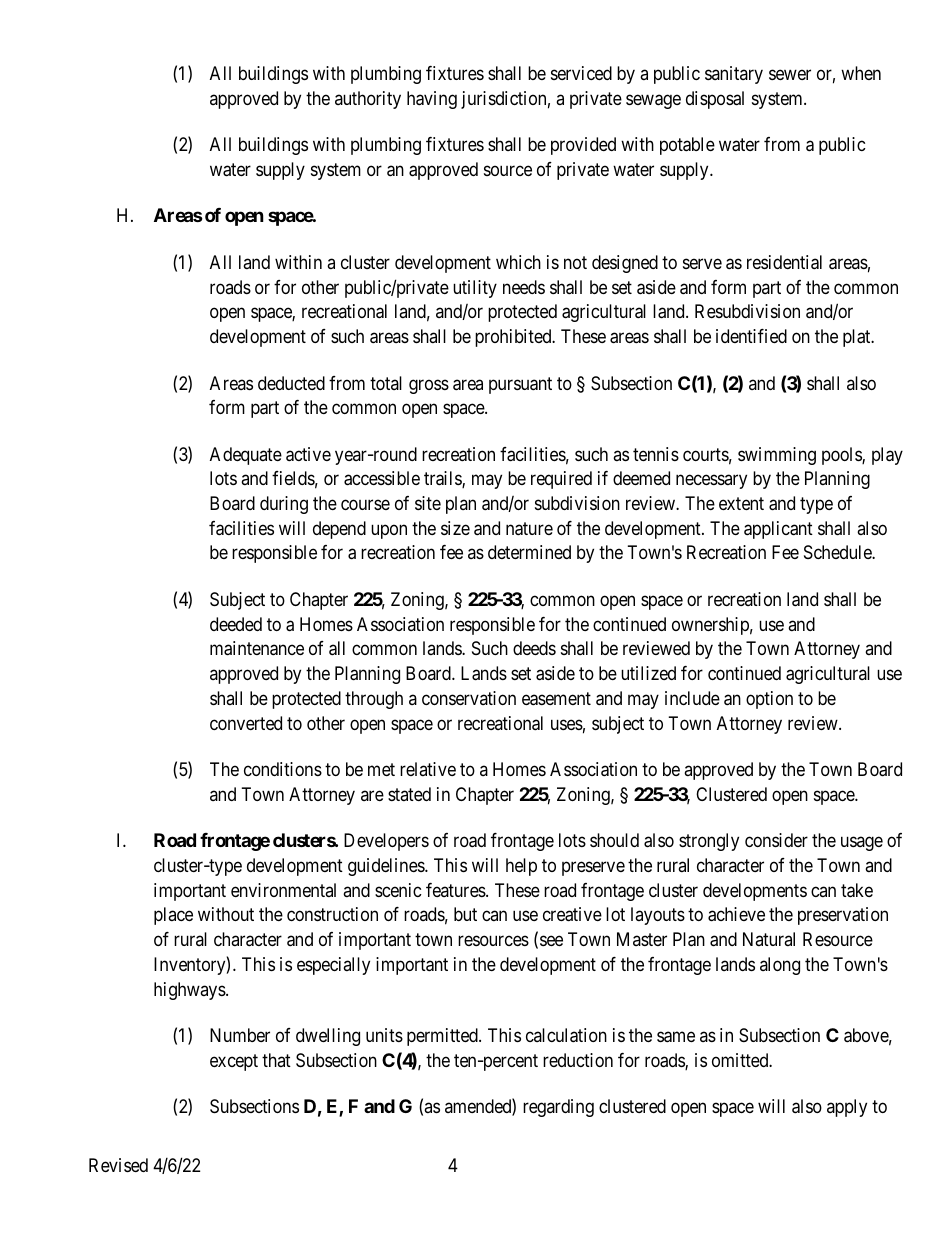  I want to click on sewer, so click(790, 74).
